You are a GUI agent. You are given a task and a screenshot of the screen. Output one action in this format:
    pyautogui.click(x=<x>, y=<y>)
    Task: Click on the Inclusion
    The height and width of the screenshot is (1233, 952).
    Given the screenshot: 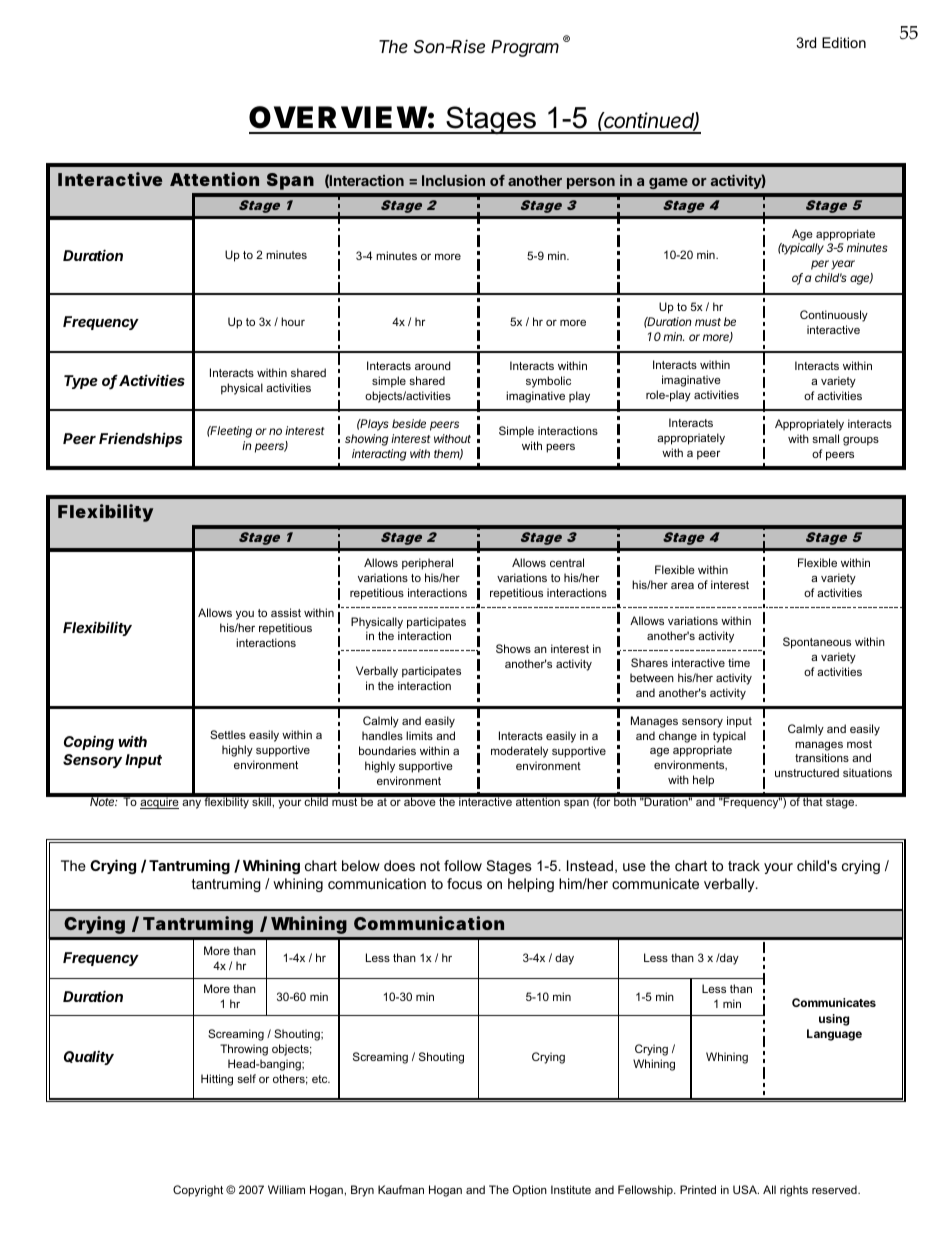 What is the action you would take?
    pyautogui.click(x=453, y=180)
